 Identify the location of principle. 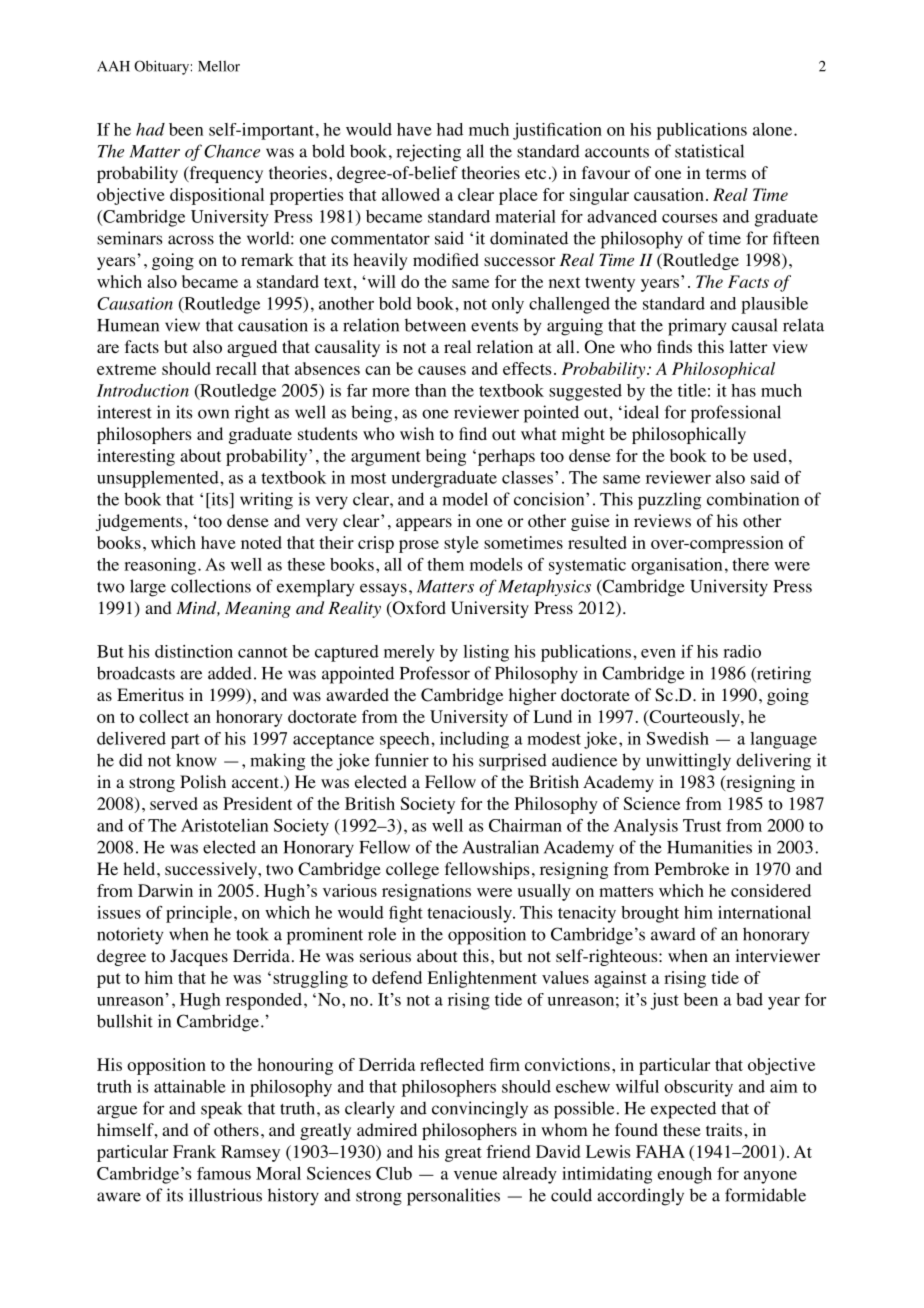
(199, 914).
